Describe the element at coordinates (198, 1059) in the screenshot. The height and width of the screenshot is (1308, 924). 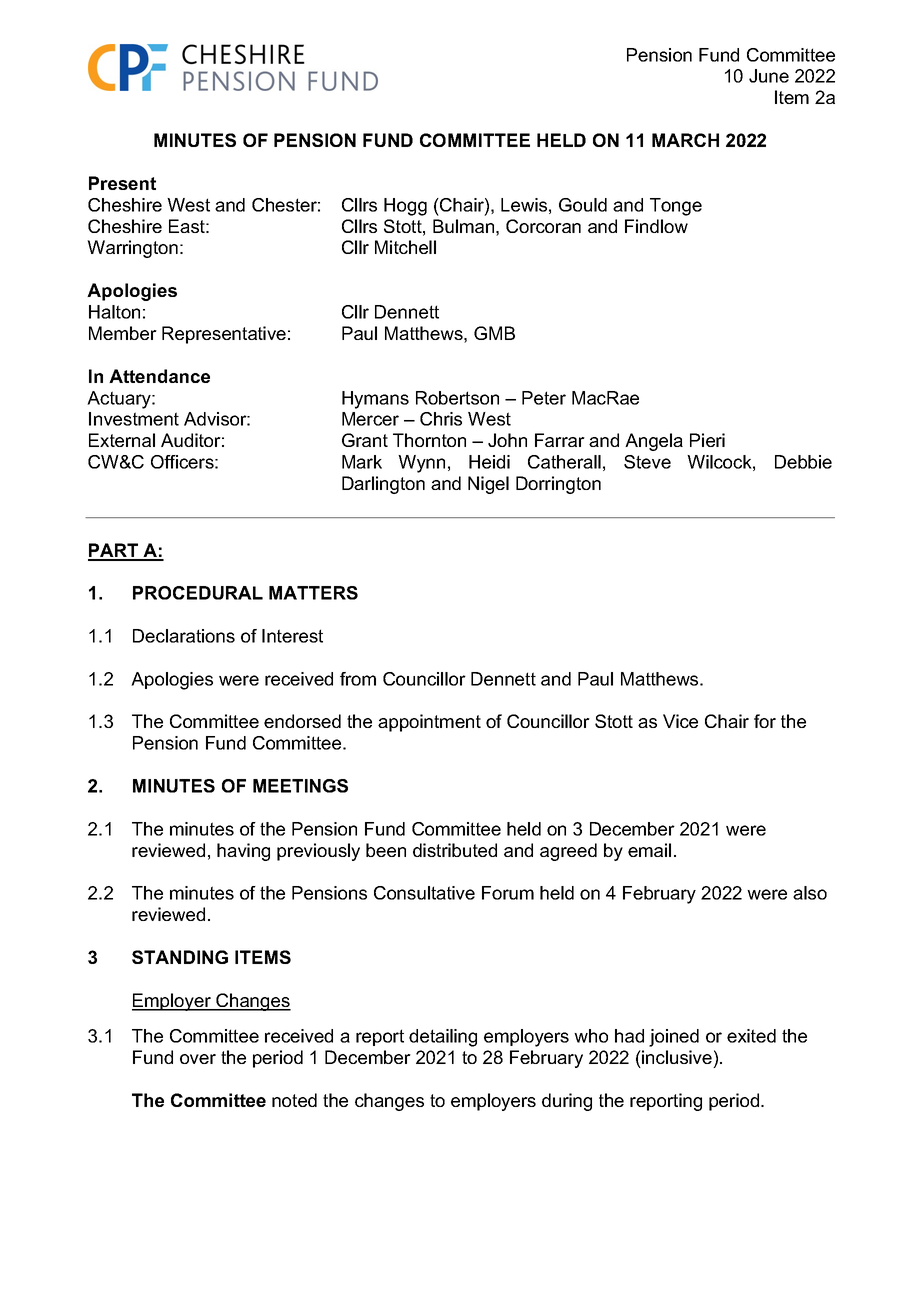
I see `over` at that location.
